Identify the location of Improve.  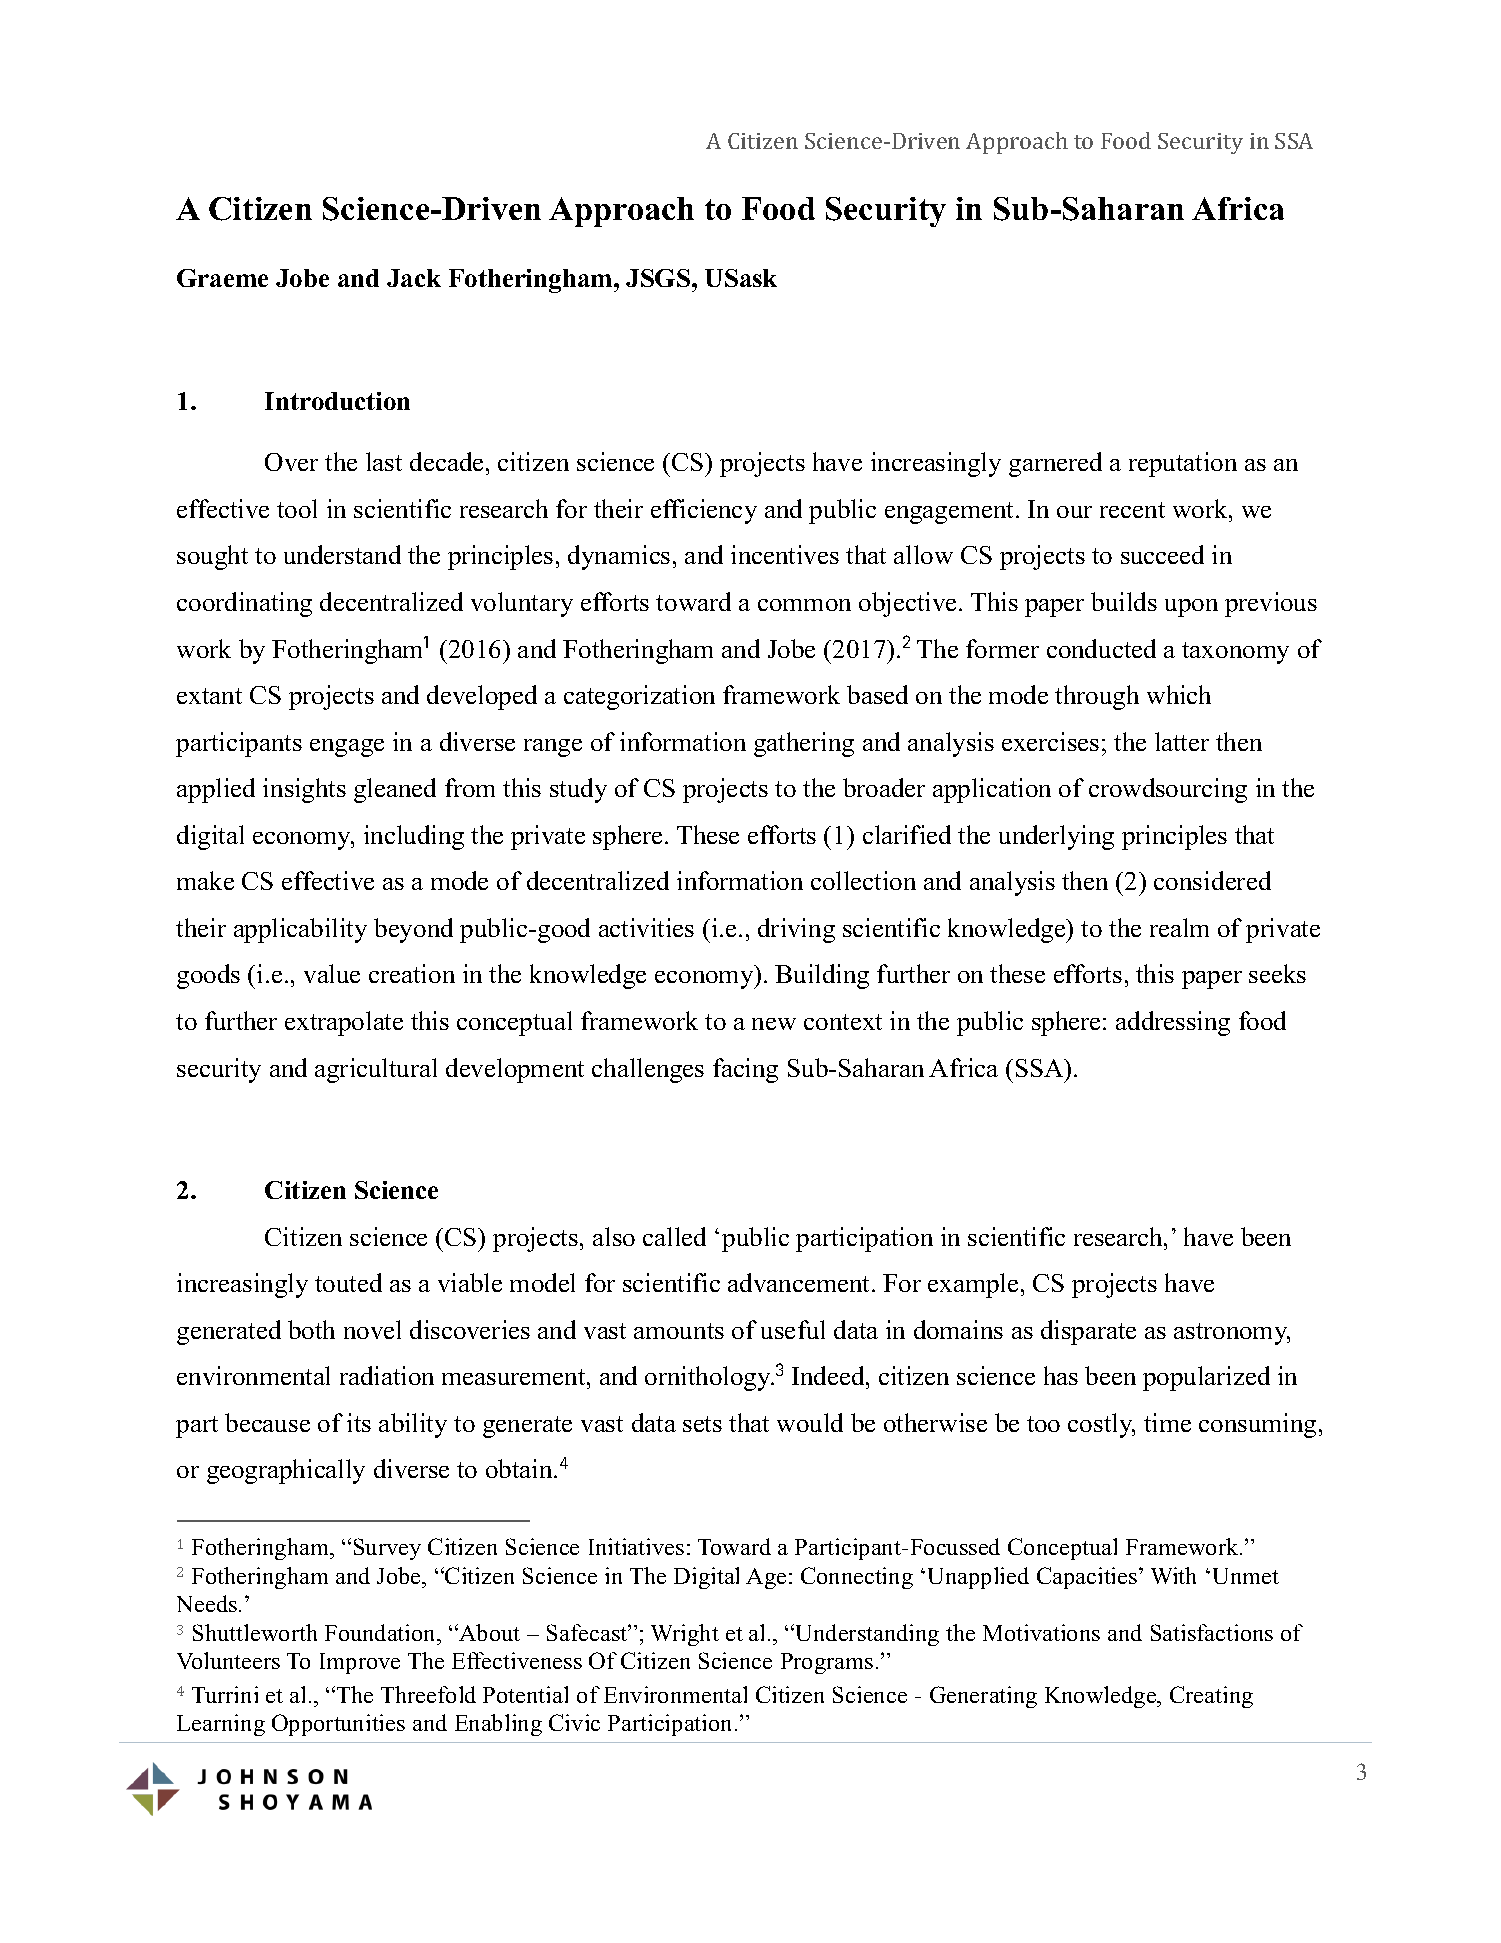
(360, 1663).
